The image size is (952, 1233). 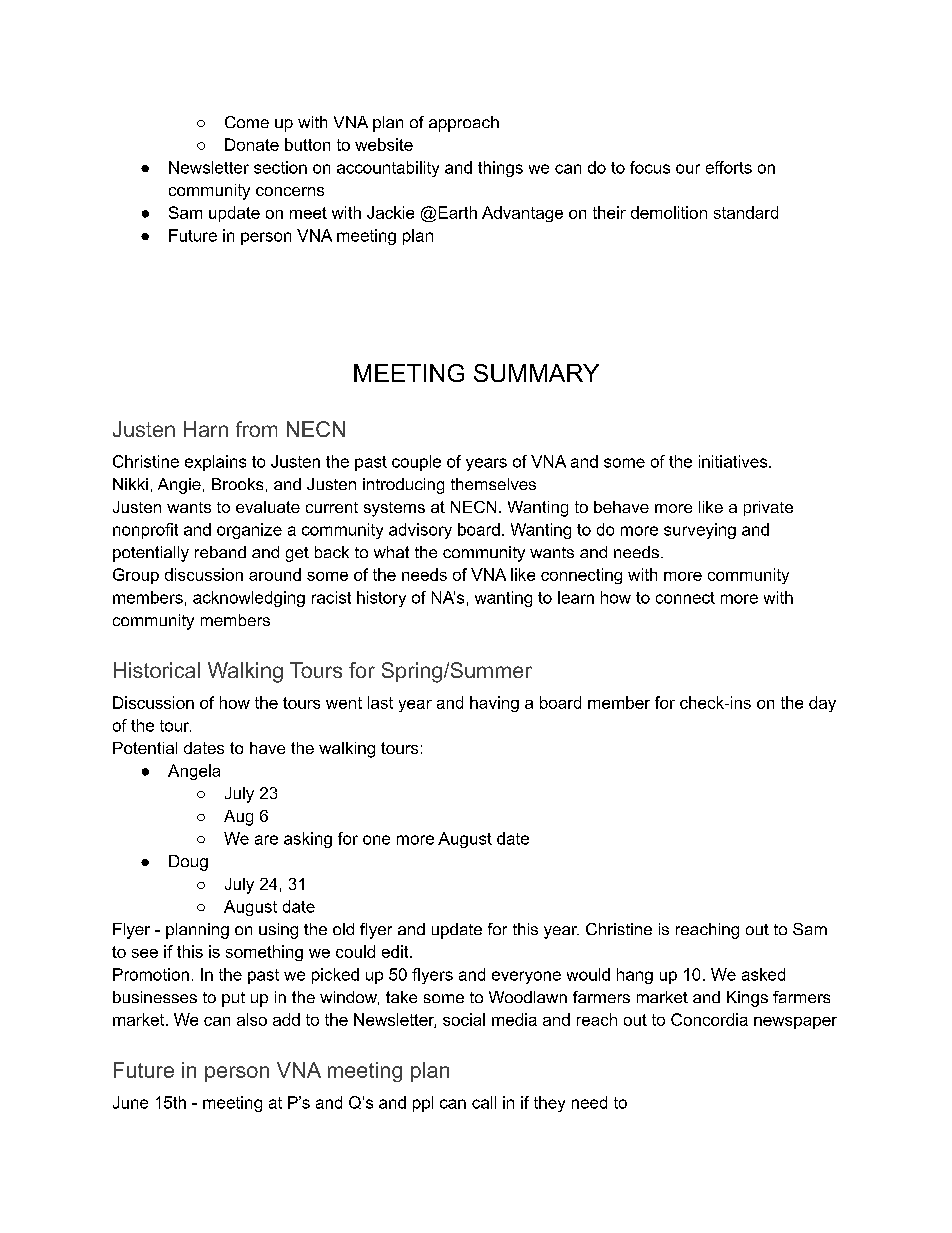 I want to click on initiatives, so click(x=734, y=461).
